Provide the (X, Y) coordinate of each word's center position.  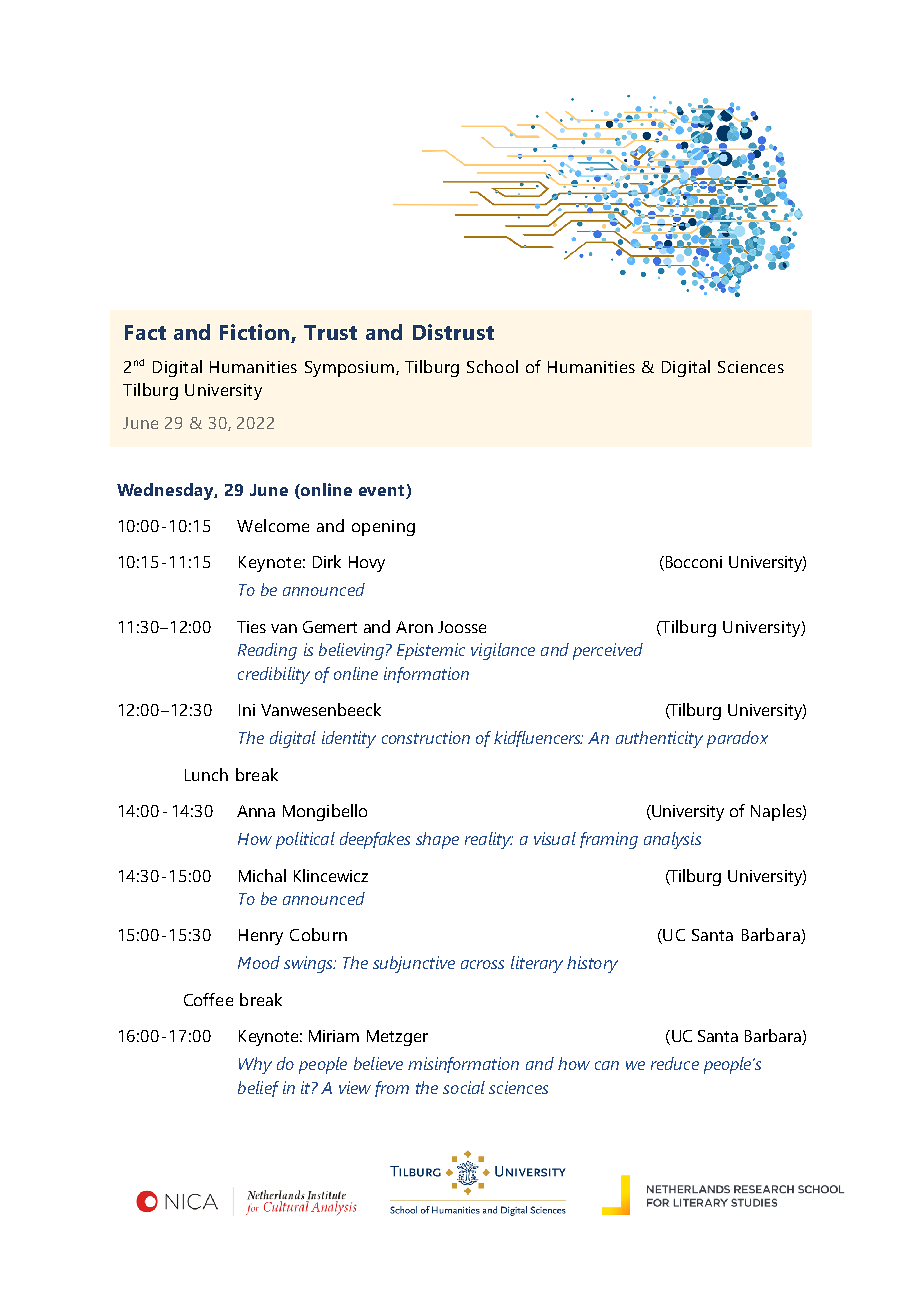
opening (383, 528)
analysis (672, 840)
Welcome (273, 525)
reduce (675, 1063)
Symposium (349, 369)
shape (437, 840)
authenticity (659, 739)
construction (426, 737)
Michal (262, 875)
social (464, 1087)
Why (255, 1065)
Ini (247, 710)
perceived (608, 651)
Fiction (254, 332)
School (492, 366)
